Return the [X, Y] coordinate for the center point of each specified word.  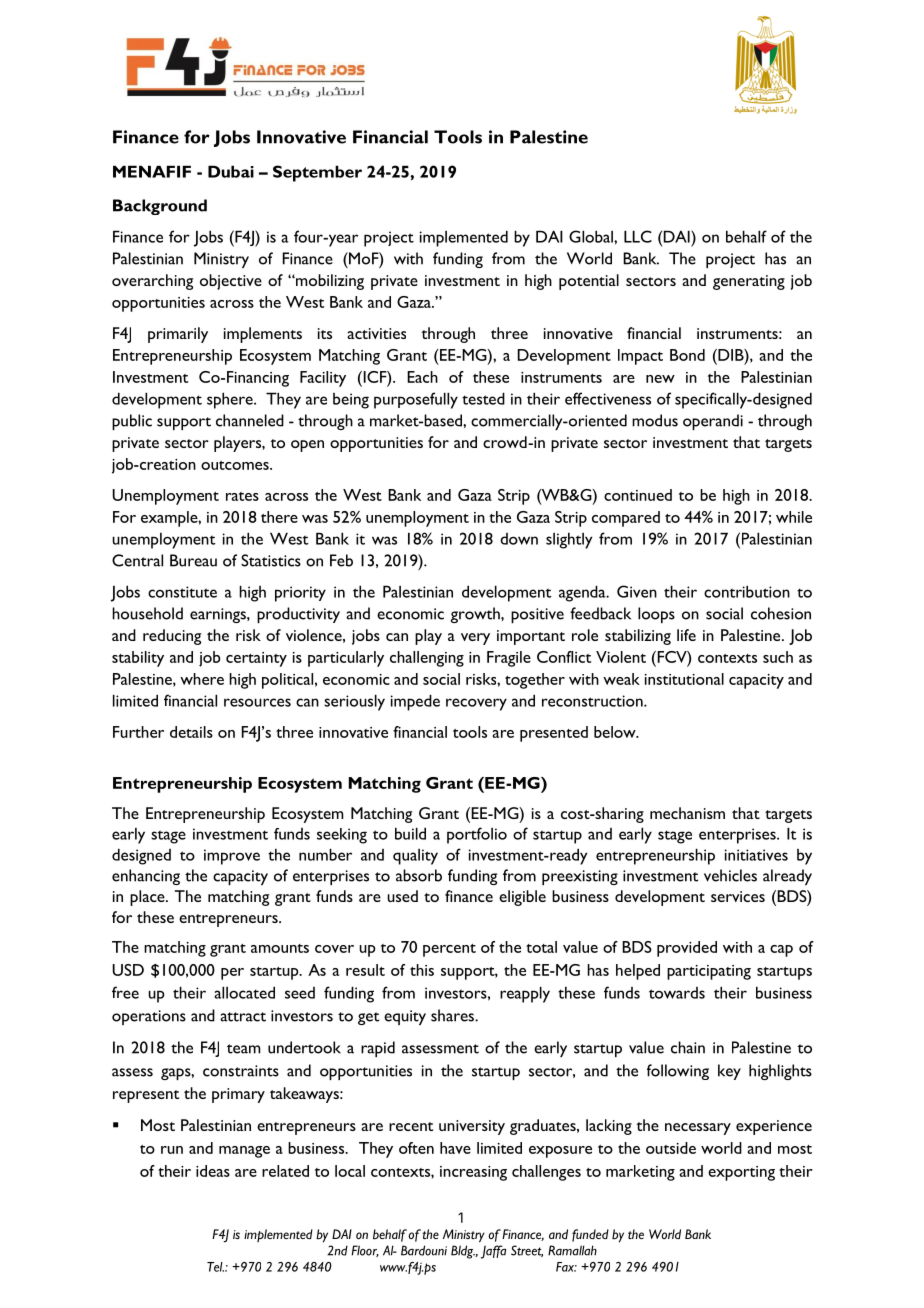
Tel [215, 1267]
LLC [638, 236]
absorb [419, 875]
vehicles [730, 875]
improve [232, 857]
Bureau [193, 560]
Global [592, 236]
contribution [747, 591]
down [519, 539]
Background [160, 207]
